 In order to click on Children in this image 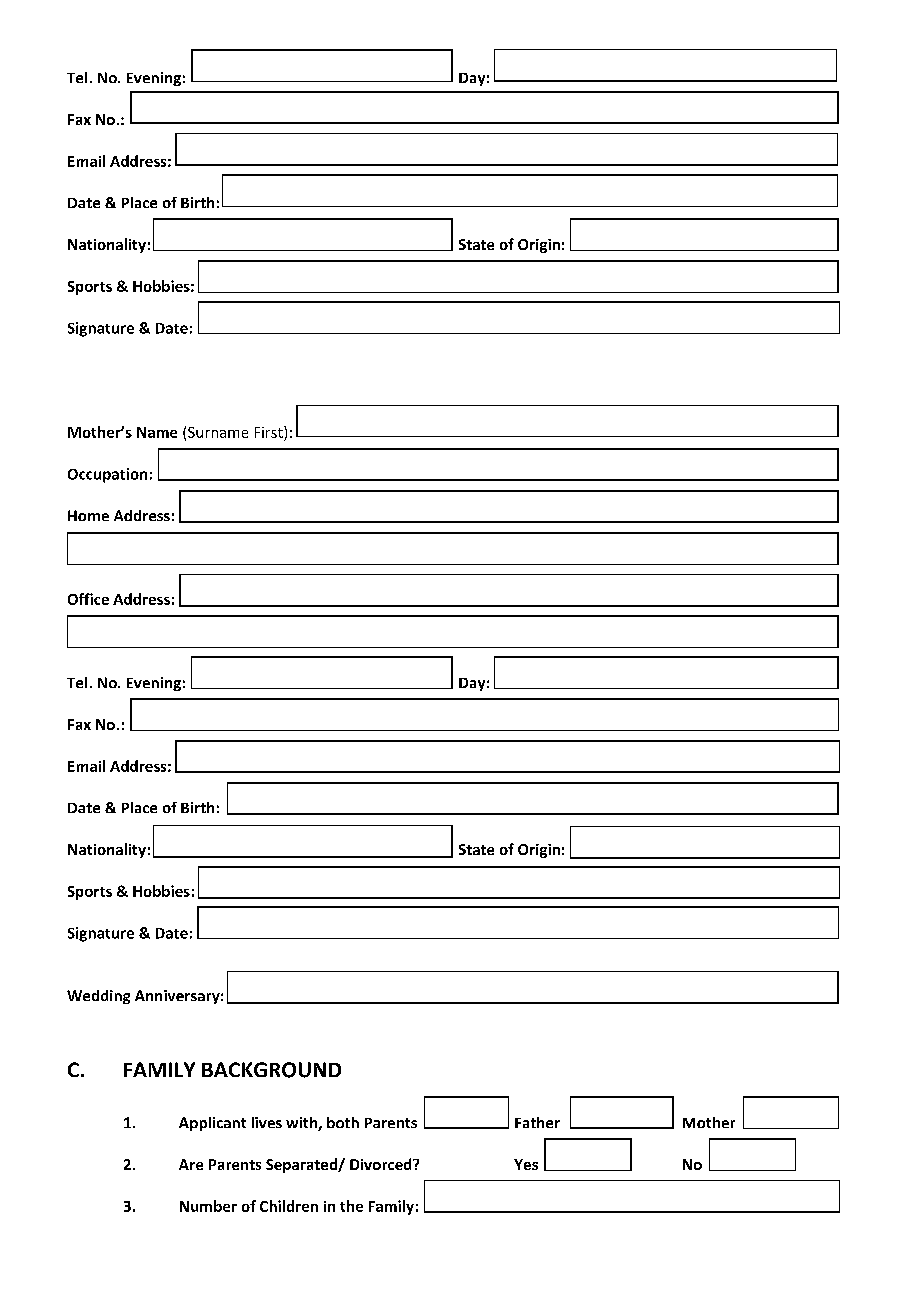, I will do `click(289, 1206)`.
